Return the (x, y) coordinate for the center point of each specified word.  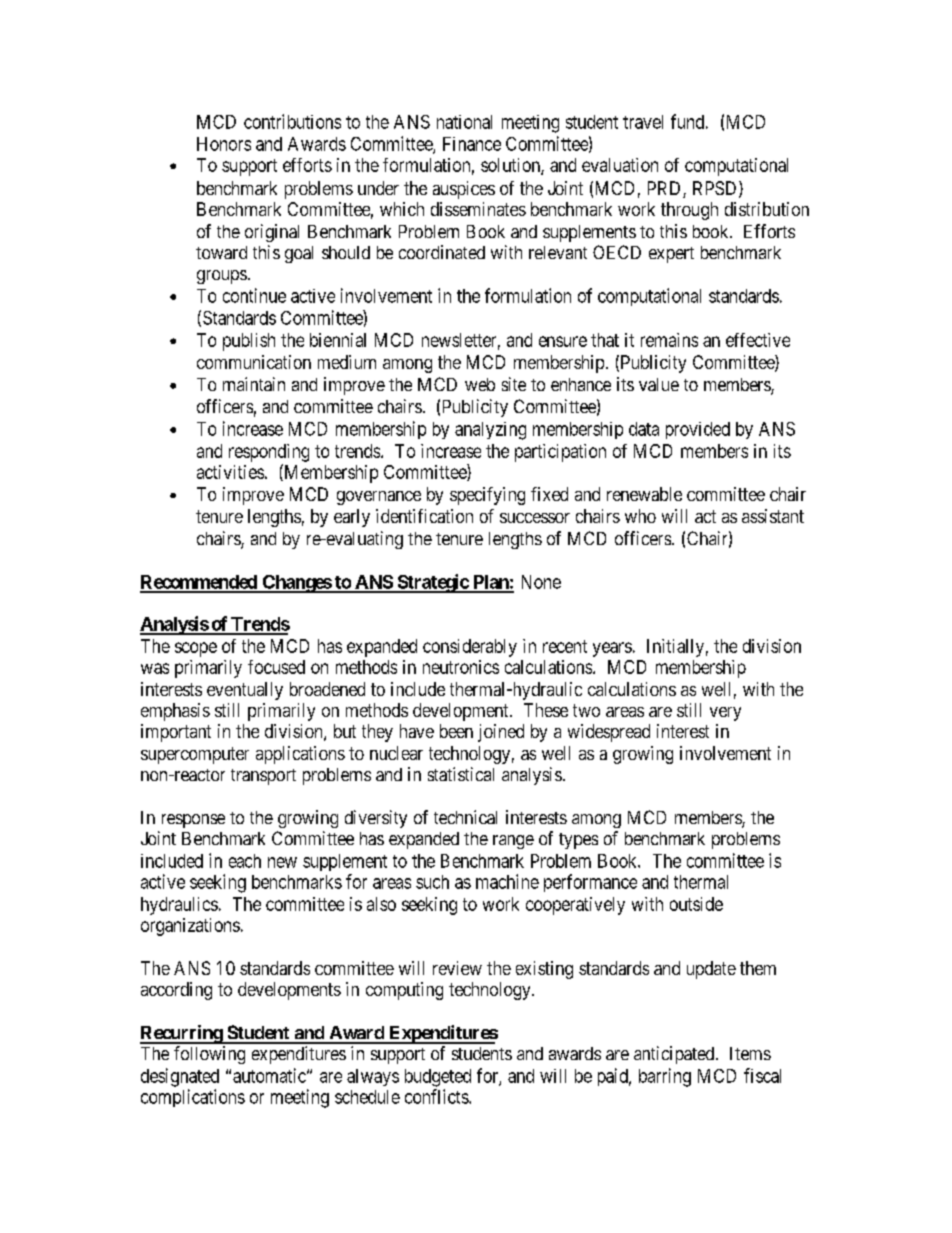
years (612, 649)
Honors (224, 144)
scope (196, 649)
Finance (472, 144)
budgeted (438, 1078)
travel (643, 122)
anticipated (675, 1055)
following (209, 1055)
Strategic (432, 583)
